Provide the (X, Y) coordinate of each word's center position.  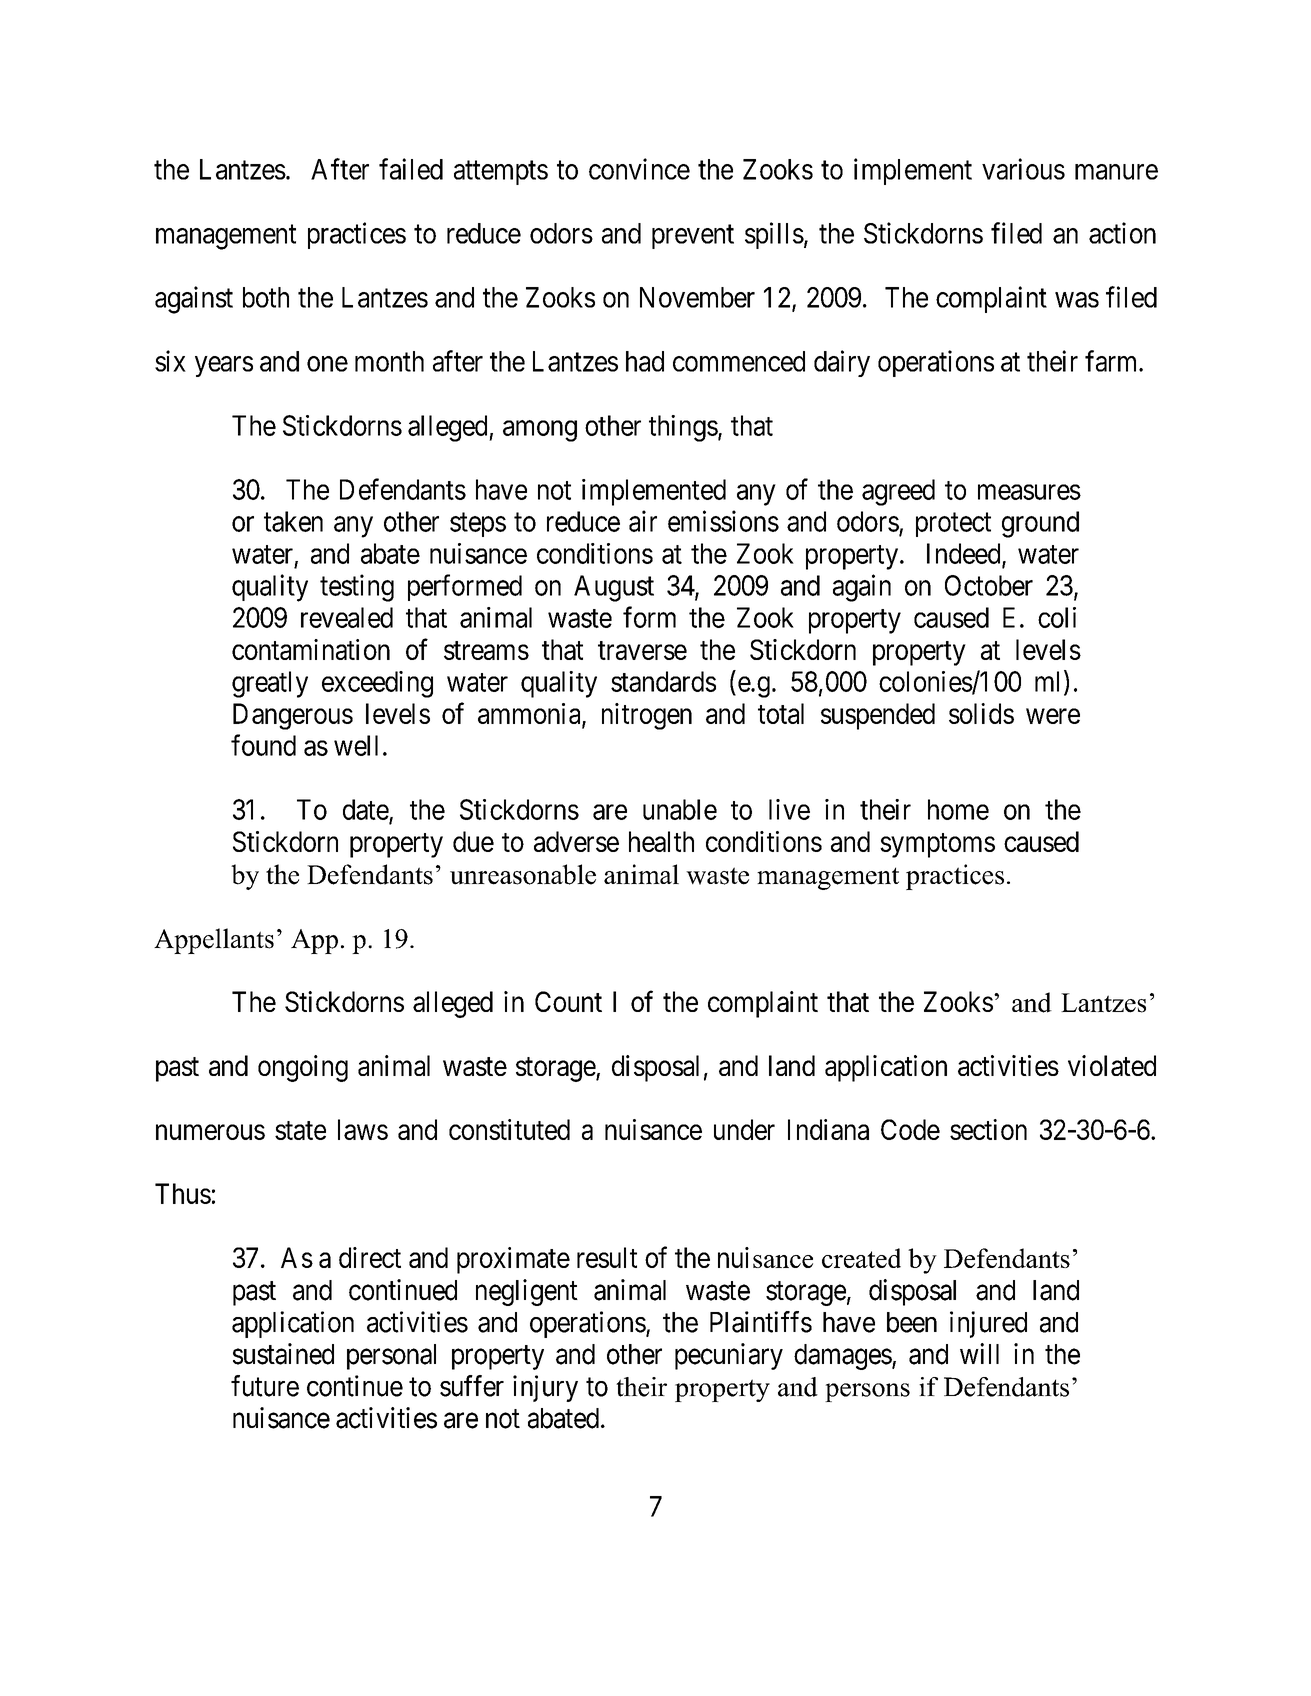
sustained (283, 1354)
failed (411, 169)
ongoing (303, 1068)
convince (639, 169)
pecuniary (729, 1356)
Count (568, 1001)
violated (1112, 1065)
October (989, 585)
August (614, 588)
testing (357, 588)
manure (1116, 172)
